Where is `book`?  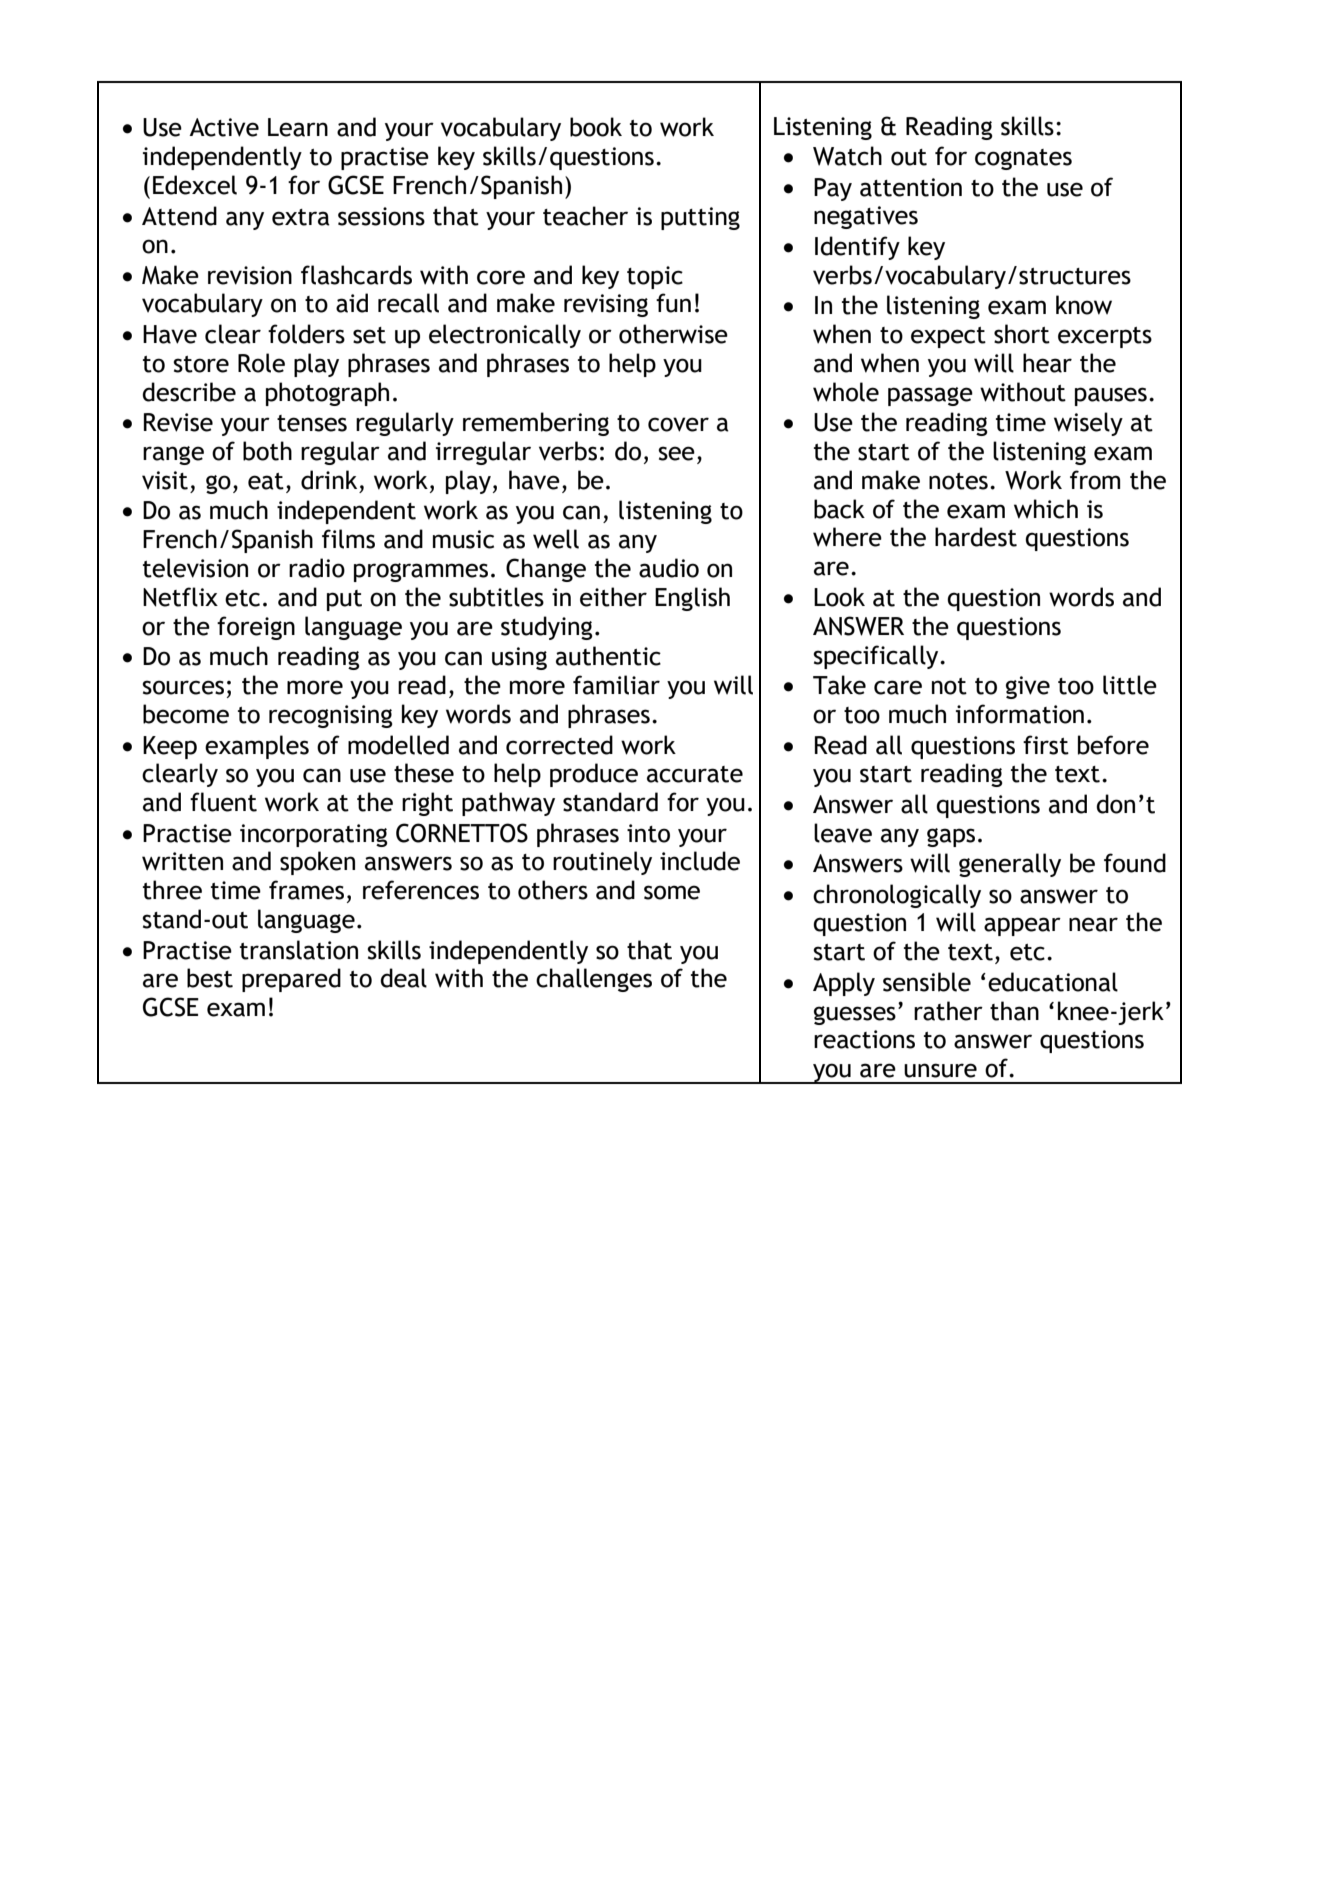 book is located at coordinates (596, 127).
